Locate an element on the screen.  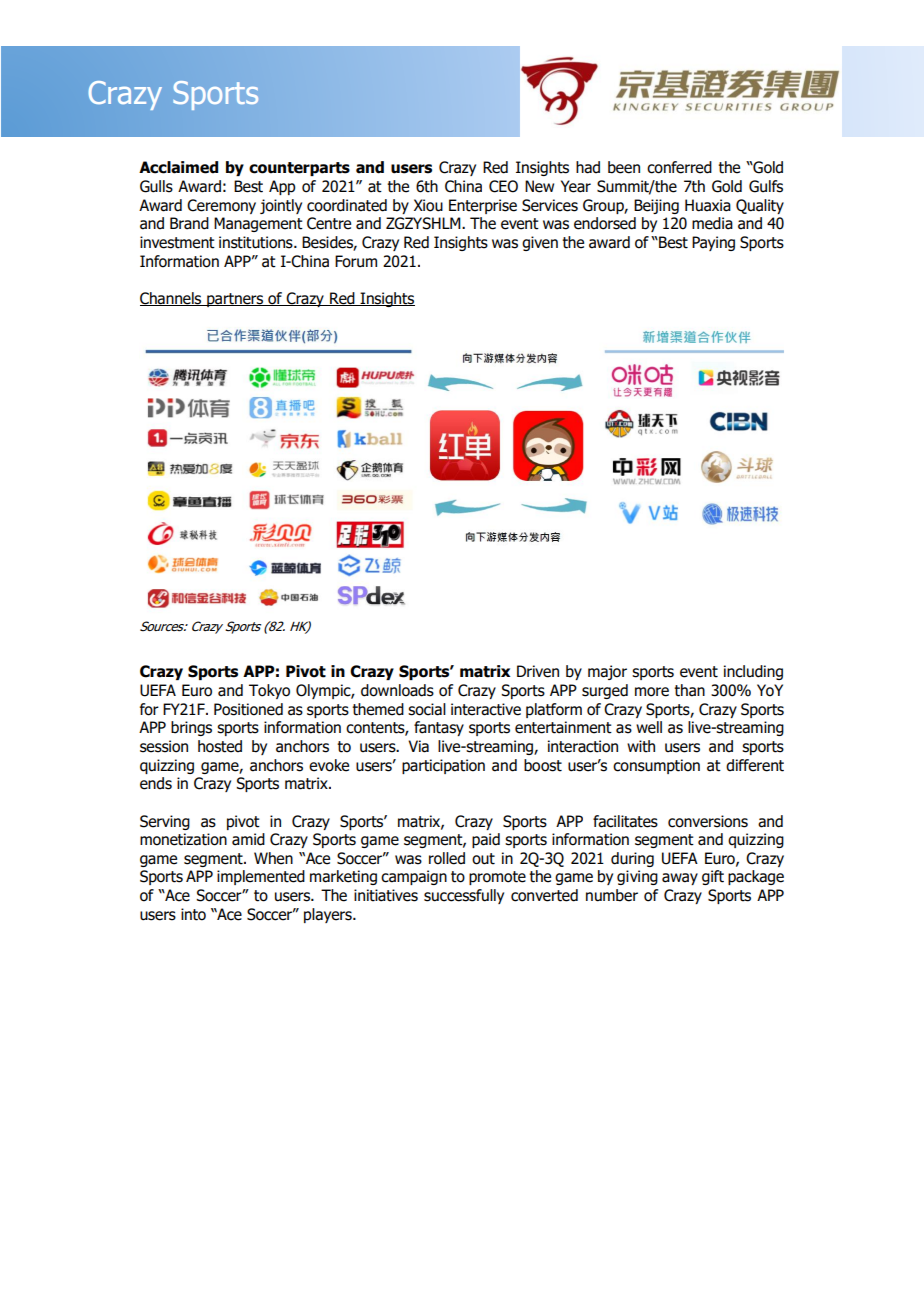
Tokyo is located at coordinates (269, 691).
